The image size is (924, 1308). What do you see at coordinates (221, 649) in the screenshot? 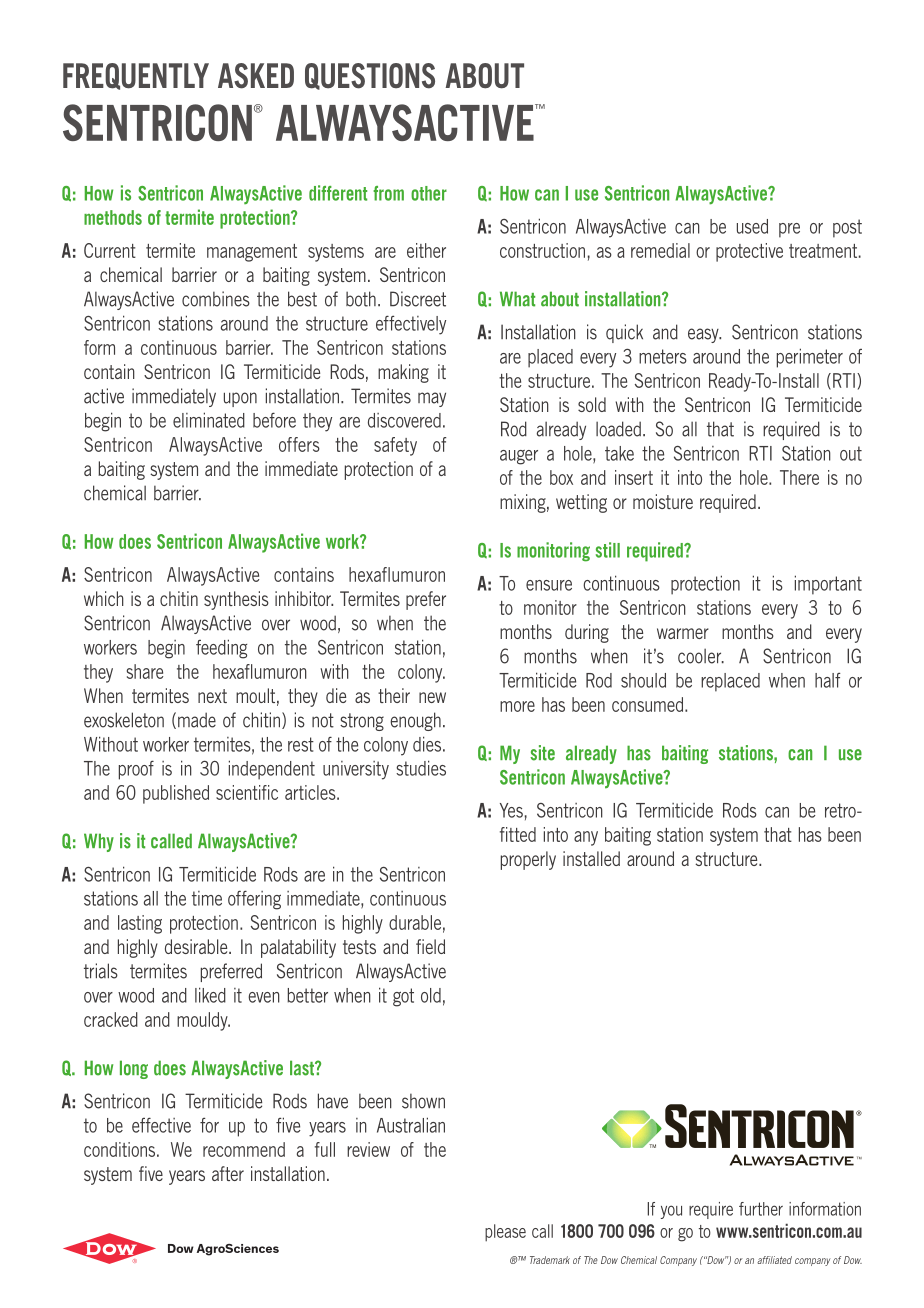
I see `feeding` at bounding box center [221, 649].
